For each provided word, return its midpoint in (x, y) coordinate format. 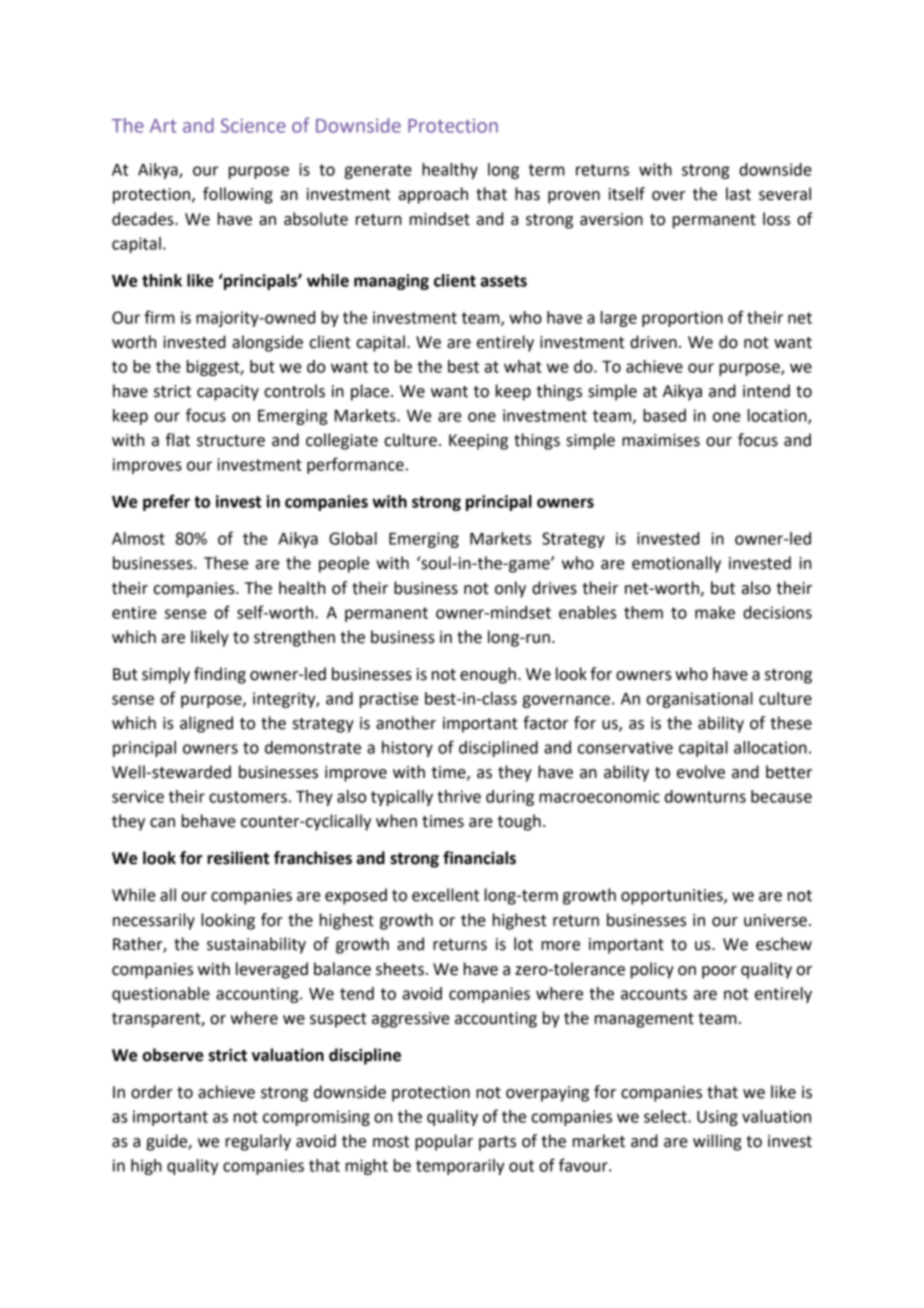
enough (488, 675)
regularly (258, 1142)
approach (433, 195)
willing (717, 1142)
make (715, 612)
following (238, 195)
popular (444, 1142)
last (738, 194)
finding (220, 675)
